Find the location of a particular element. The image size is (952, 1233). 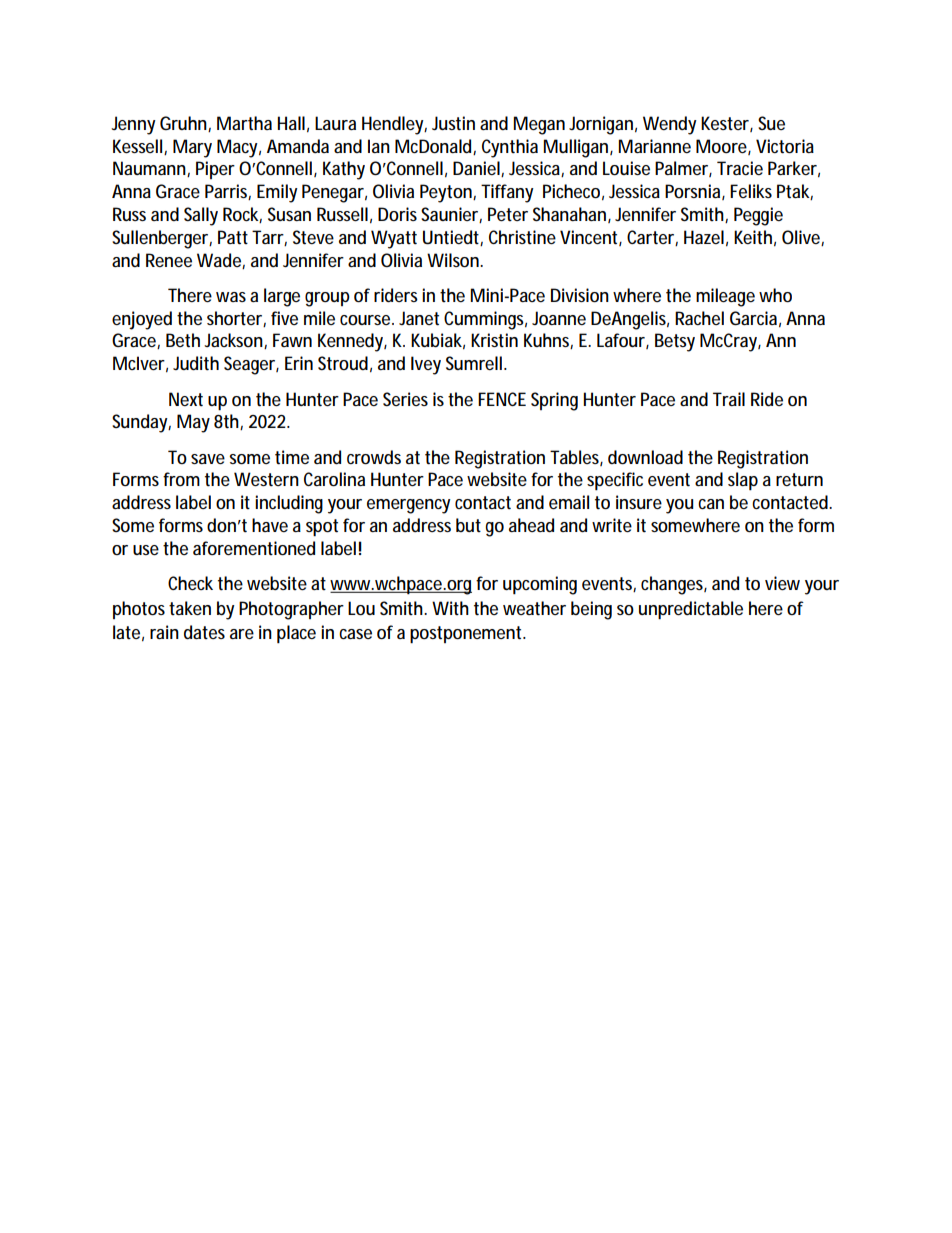

unpredictable is located at coordinates (691, 610).
